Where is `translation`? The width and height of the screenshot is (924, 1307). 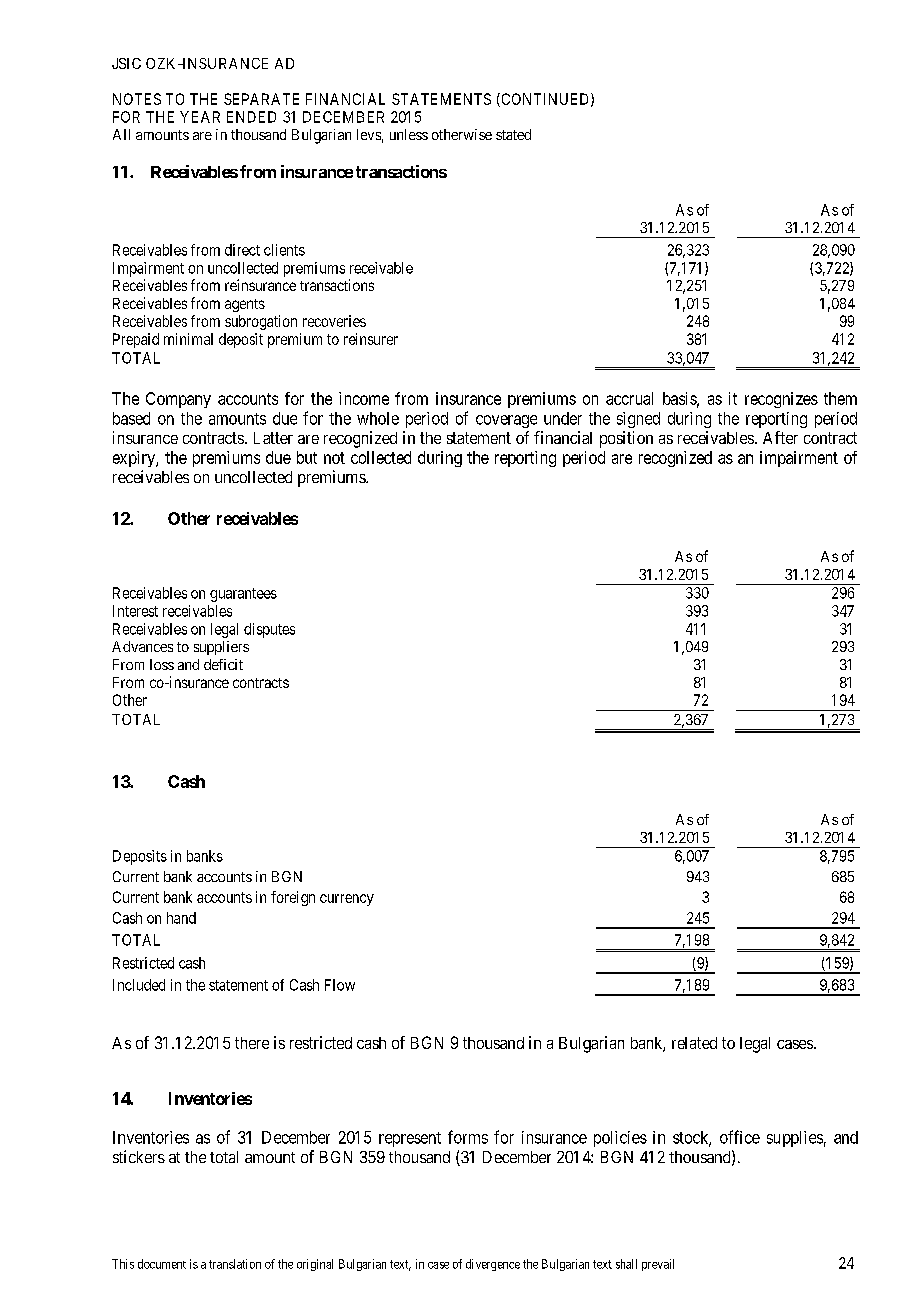
translation is located at coordinates (235, 1264).
